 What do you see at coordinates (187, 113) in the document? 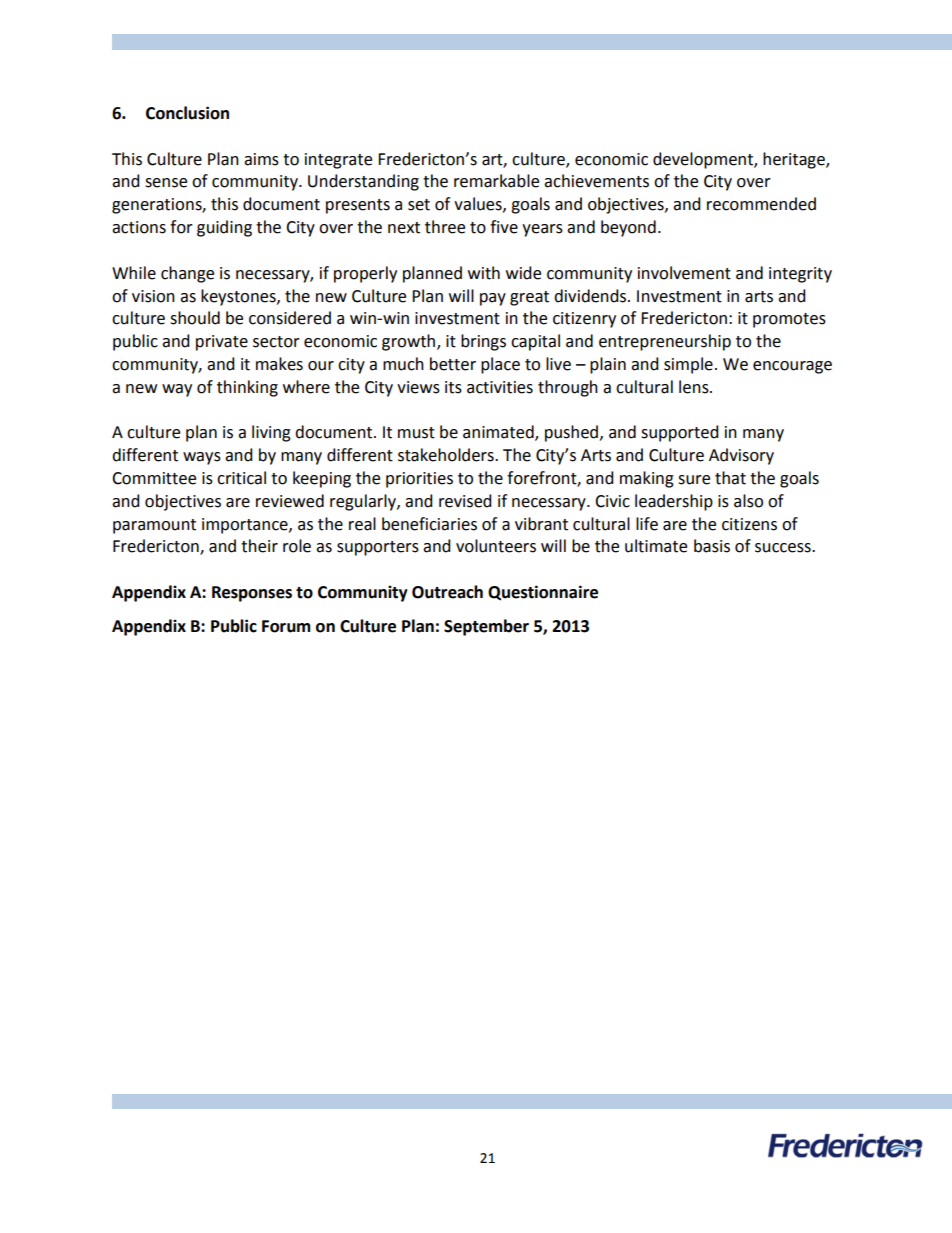
I see `Conclusion` at bounding box center [187, 113].
